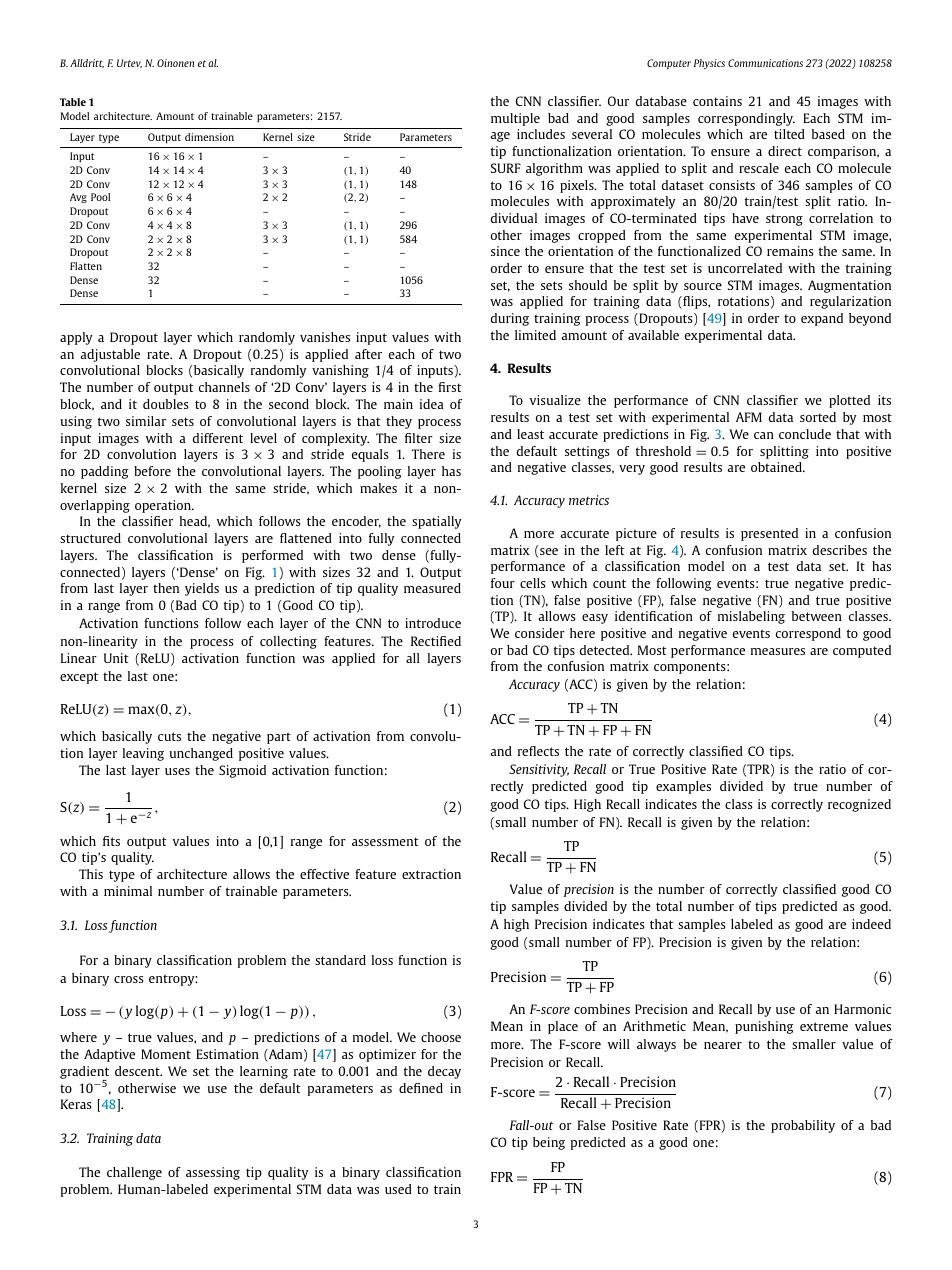 The height and width of the document is (1270, 952). What do you see at coordinates (539, 770) in the document?
I see `Sensitivity` at bounding box center [539, 770].
